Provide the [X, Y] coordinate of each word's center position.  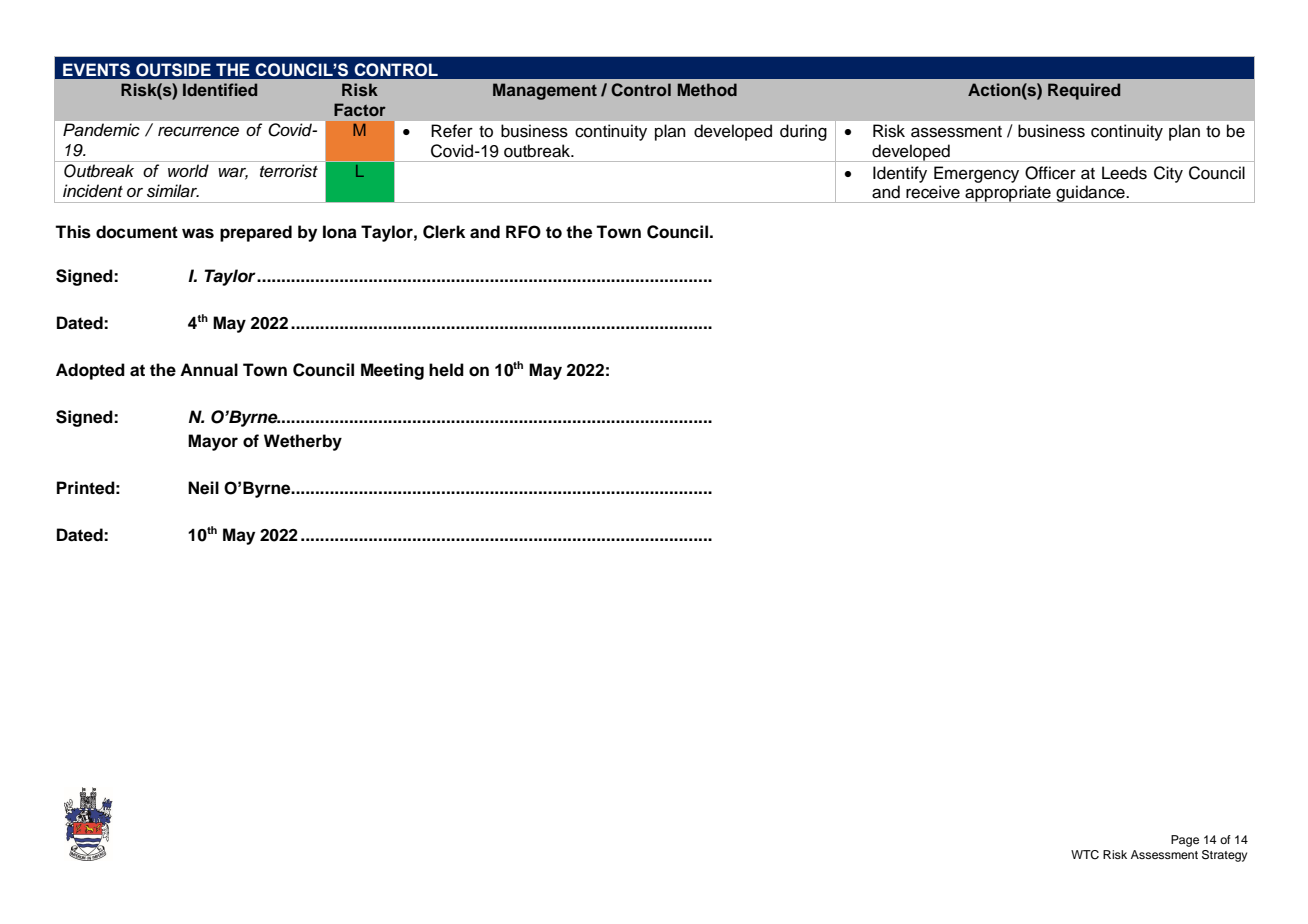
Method [707, 89]
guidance [1091, 194]
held [446, 370]
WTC [1085, 855]
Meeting [392, 371]
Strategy [1224, 856]
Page [1185, 841]
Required [1084, 91]
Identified [220, 89]
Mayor [213, 442]
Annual [209, 370]
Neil [203, 488]
